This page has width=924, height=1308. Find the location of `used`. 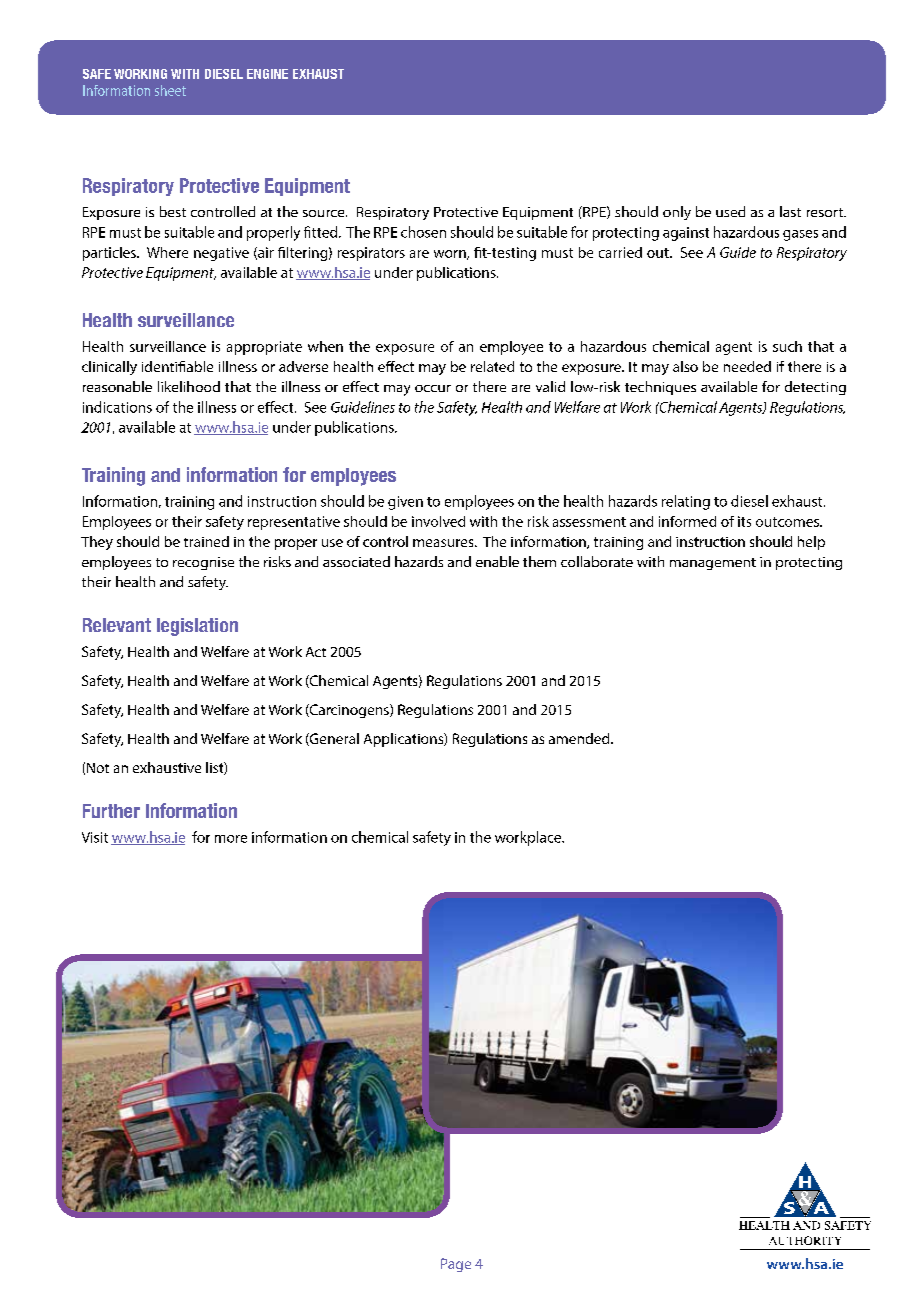

used is located at coordinates (730, 211).
